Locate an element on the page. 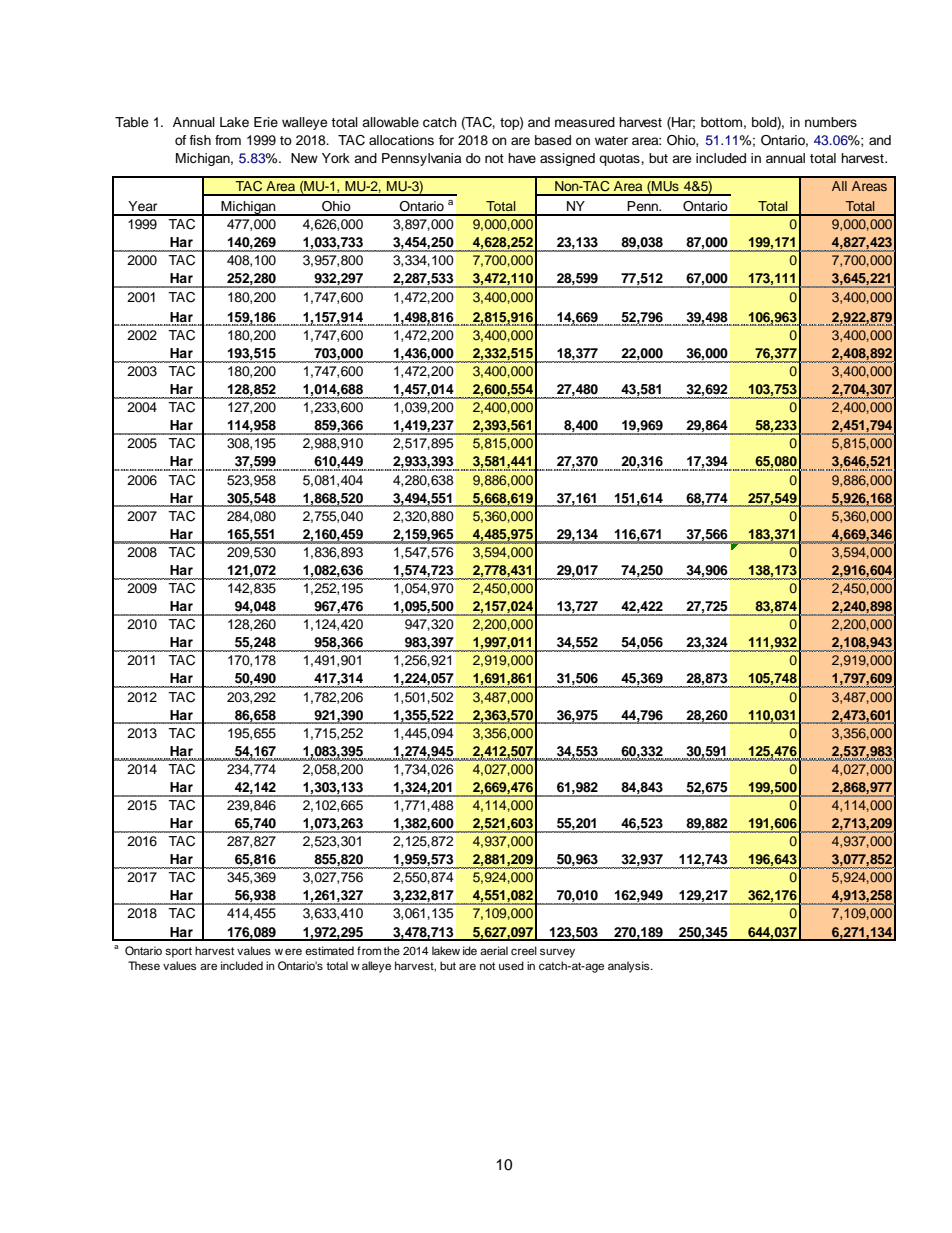 The width and height of the page is (952, 1233). have is located at coordinates (522, 158).
